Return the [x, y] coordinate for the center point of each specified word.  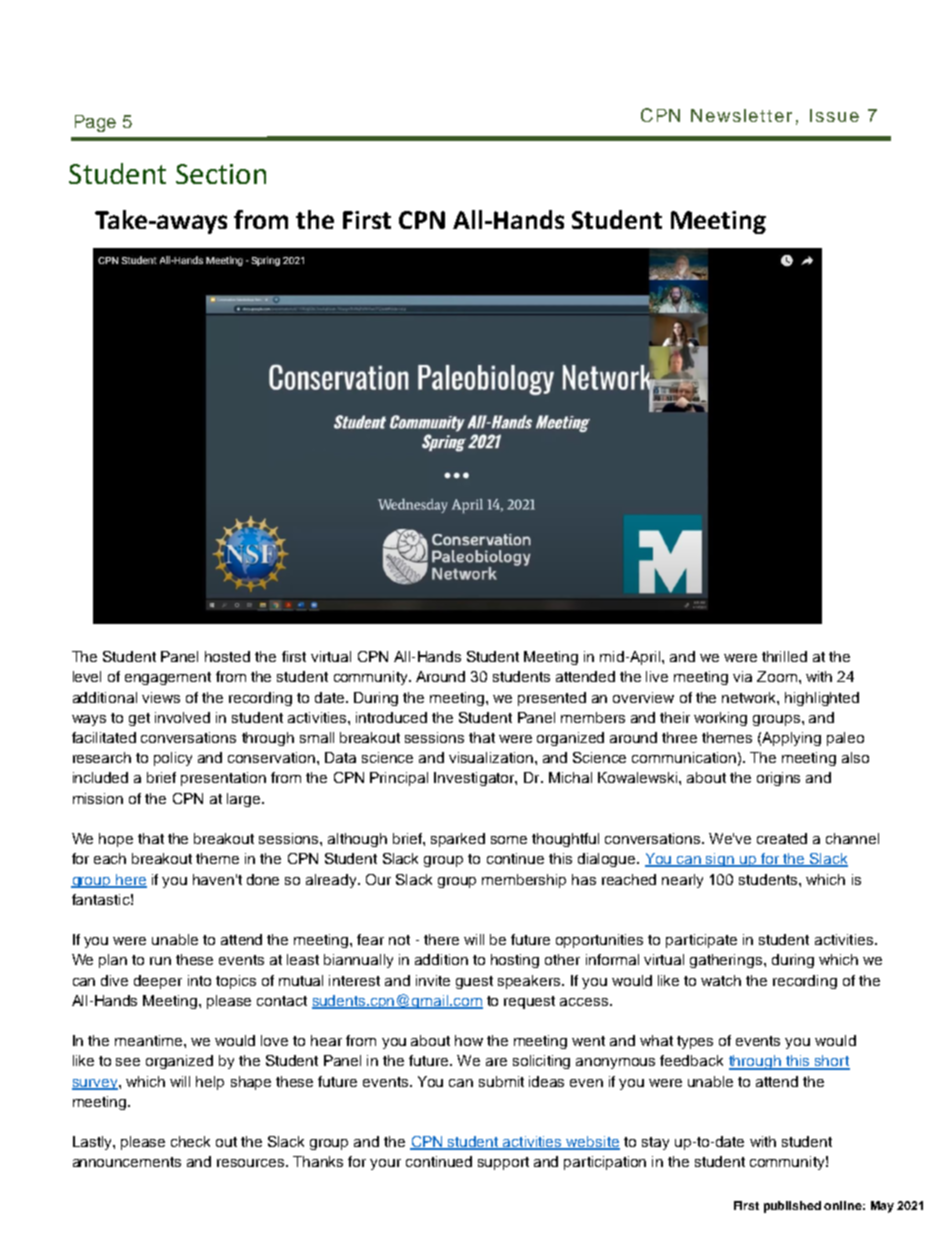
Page [95, 123]
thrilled [784, 656]
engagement [168, 678]
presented [552, 699]
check [190, 1141]
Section [221, 174]
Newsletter [741, 115]
